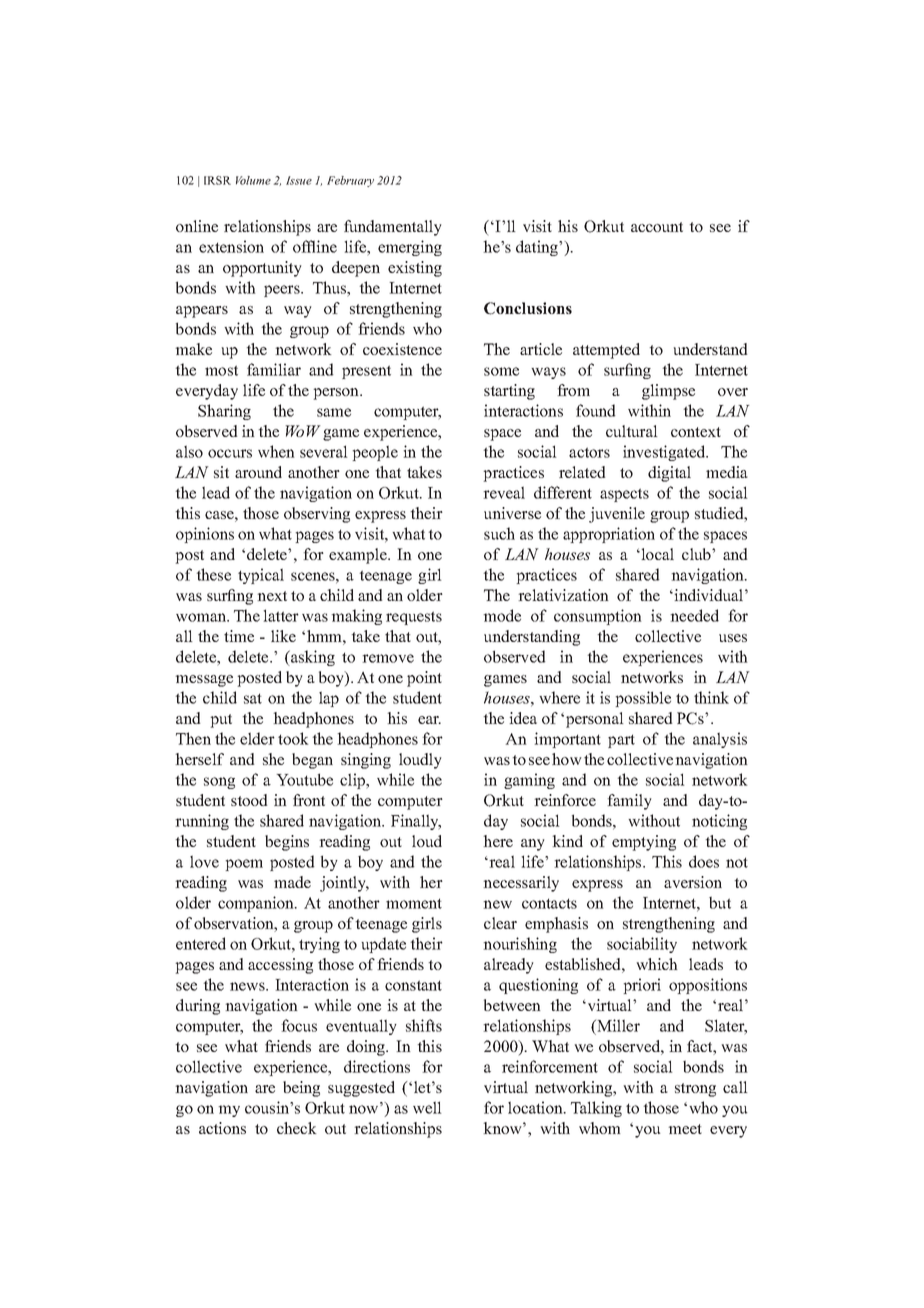 Image resolution: width=924 pixels, height=1308 pixels. Describe the element at coordinates (301, 1089) in the page. I see `being` at that location.
